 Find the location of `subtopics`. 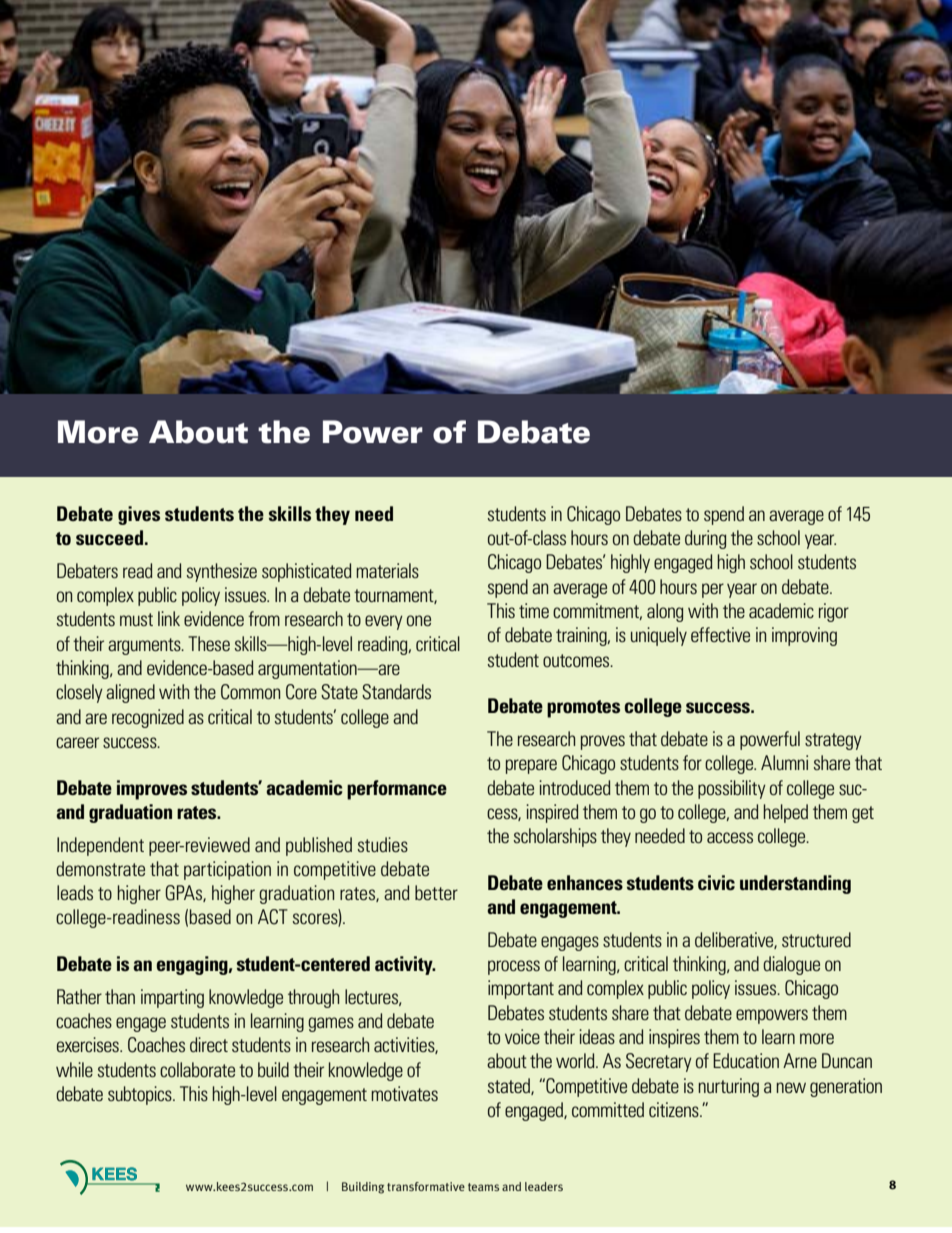

subtopics is located at coordinates (141, 1095).
